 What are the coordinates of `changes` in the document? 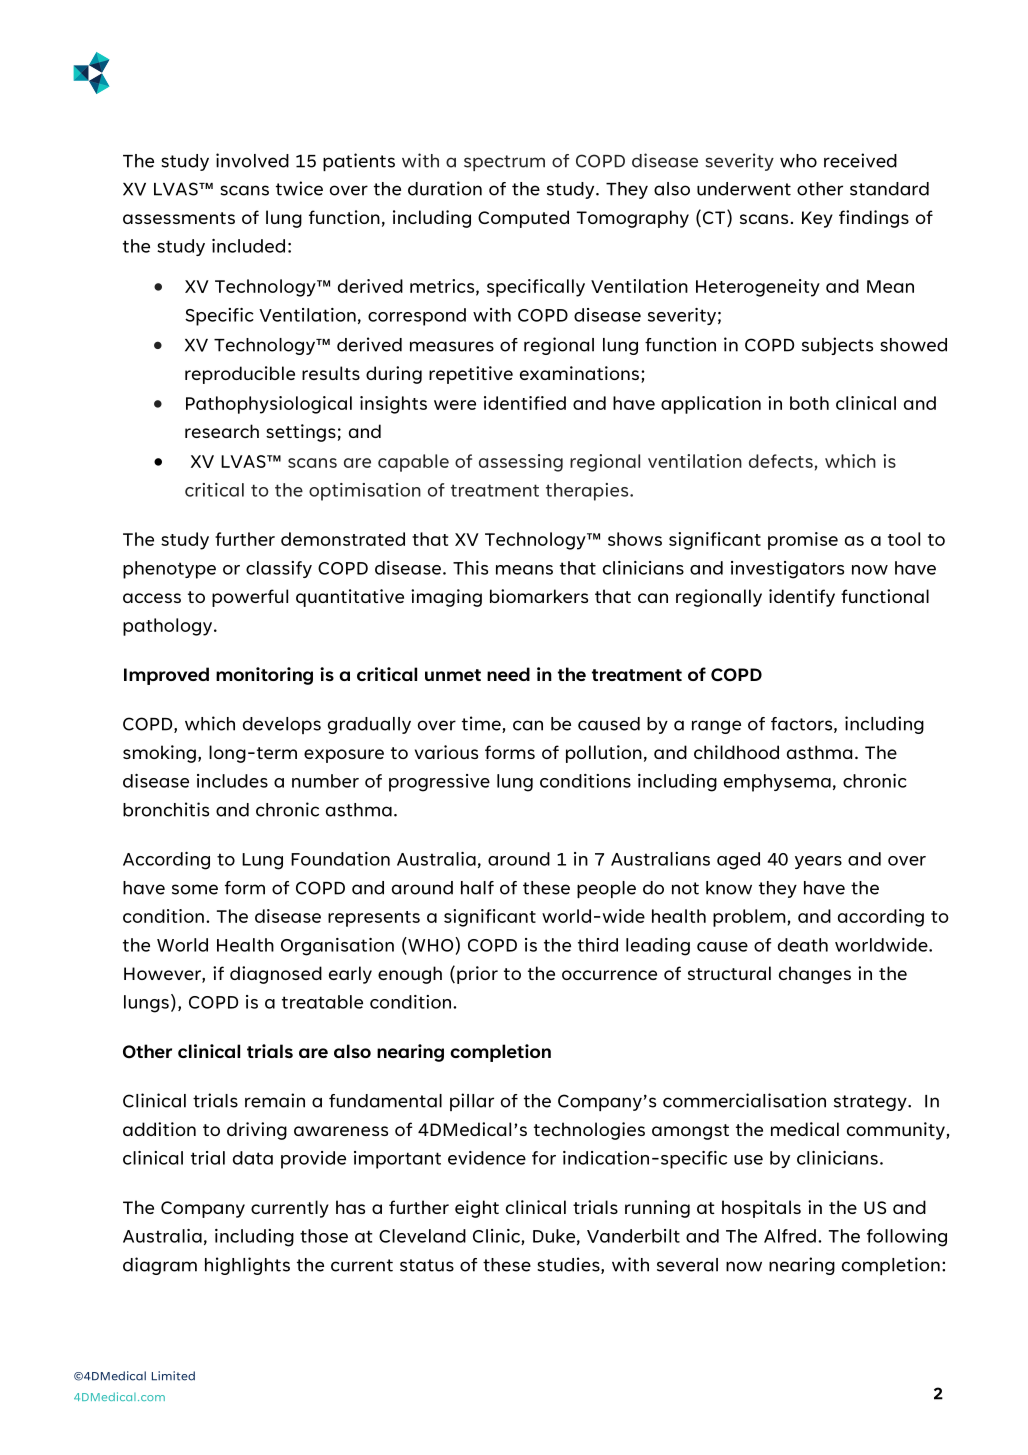 It's located at (815, 975).
